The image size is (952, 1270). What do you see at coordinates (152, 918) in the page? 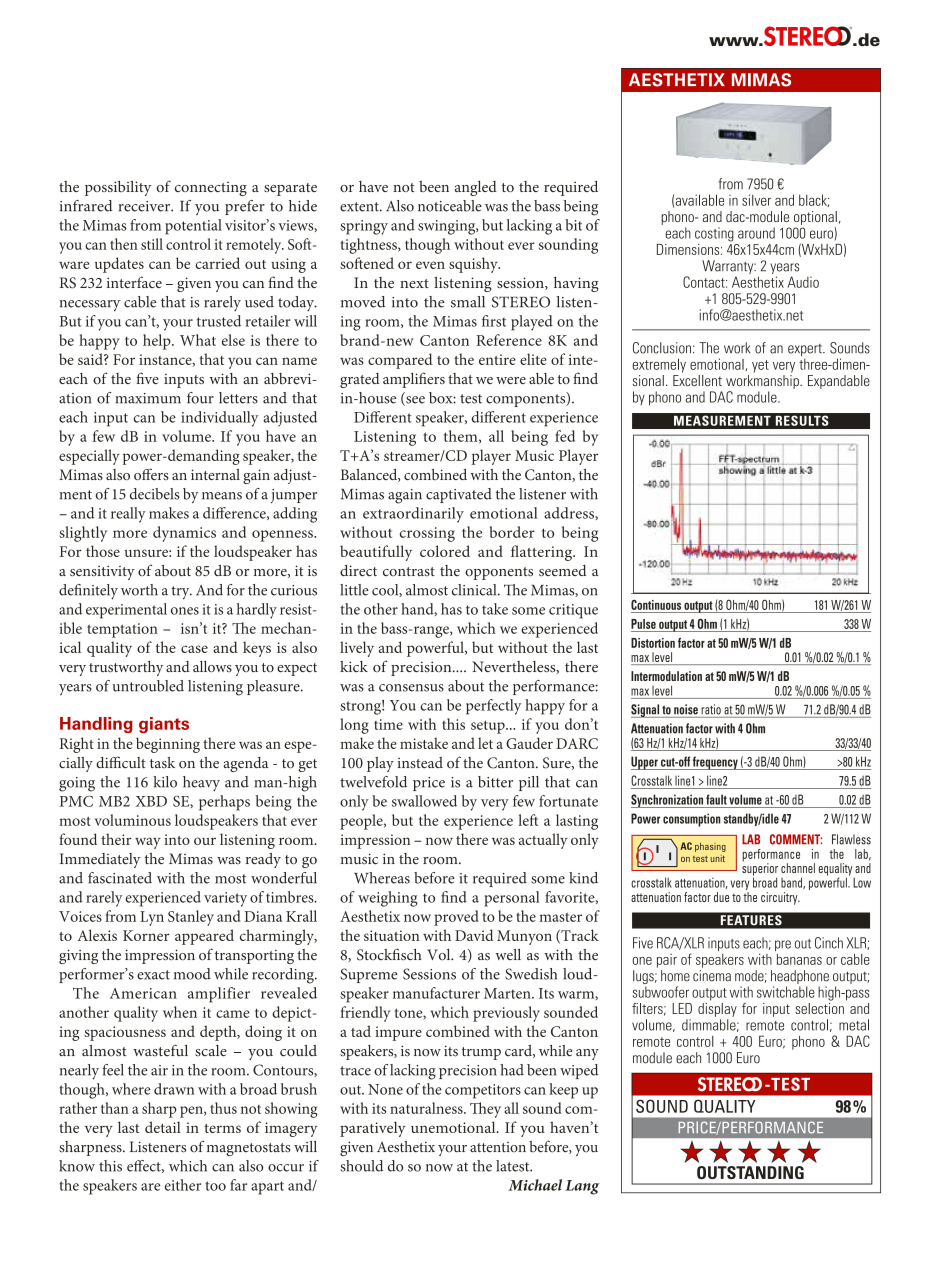
I see `Lyn` at bounding box center [152, 918].
